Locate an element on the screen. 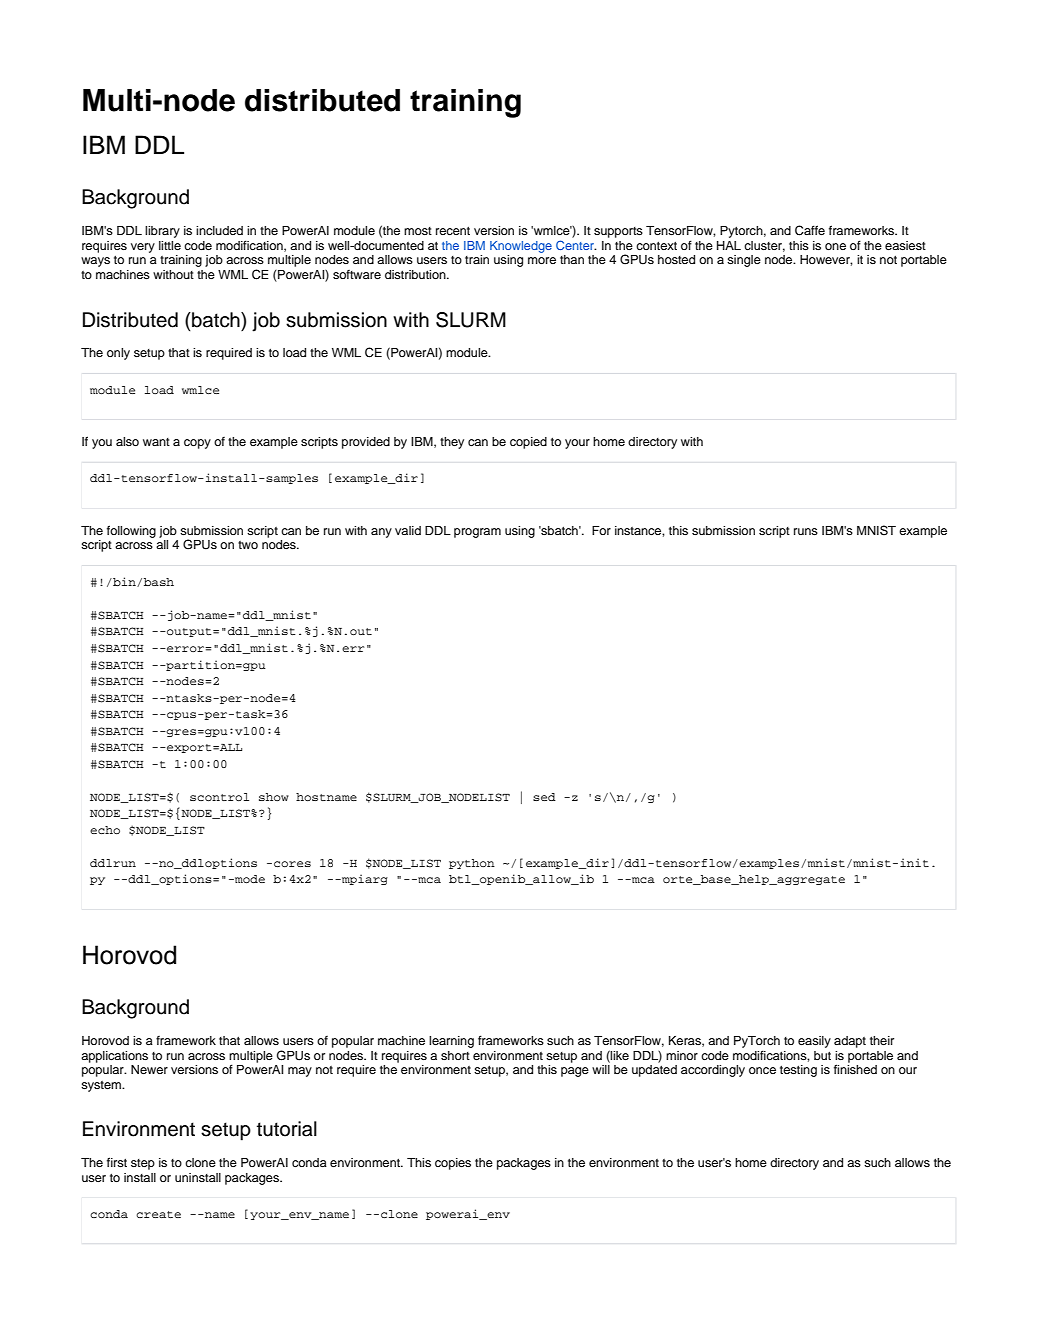 Image resolution: width=1038 pixels, height=1343 pixels. little is located at coordinates (170, 245).
